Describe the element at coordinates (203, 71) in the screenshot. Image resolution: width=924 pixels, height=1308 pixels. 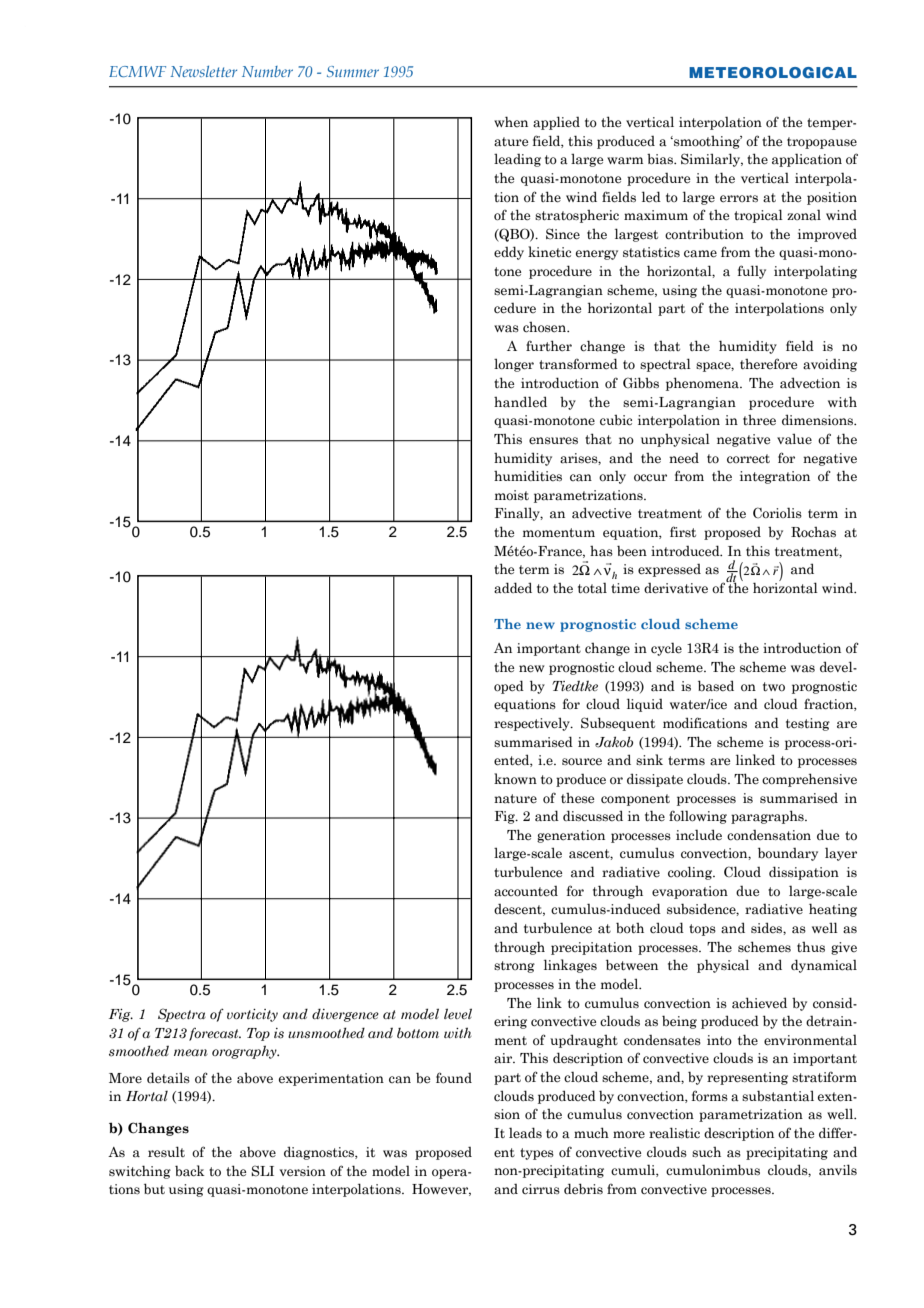
I see `Newsletter` at that location.
